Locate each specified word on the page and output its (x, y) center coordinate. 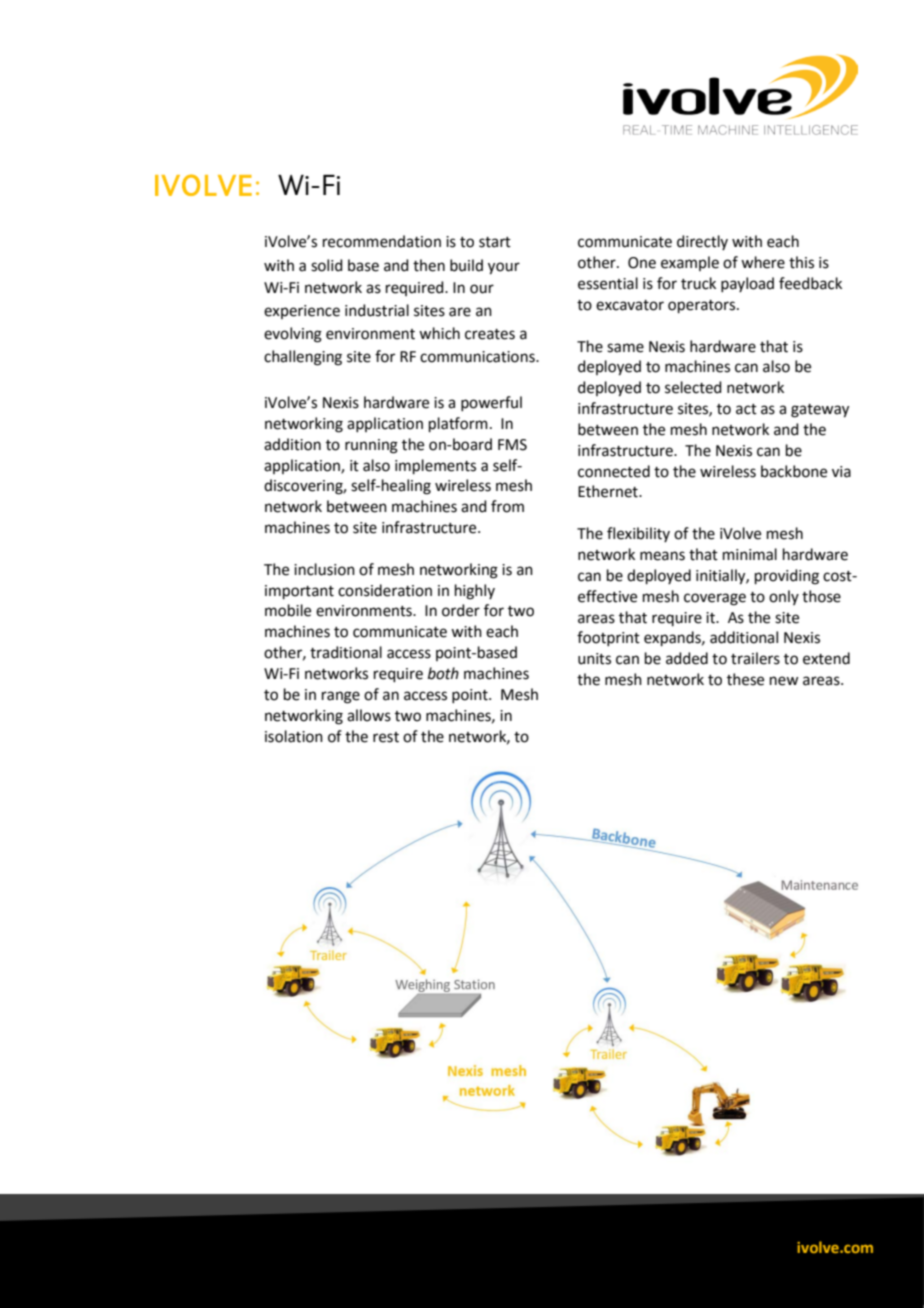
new (784, 681)
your (504, 268)
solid (327, 265)
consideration (385, 590)
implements (435, 466)
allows (369, 715)
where (763, 262)
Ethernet (609, 491)
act (746, 409)
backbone (794, 471)
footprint (608, 638)
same (625, 348)
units (594, 659)
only (784, 597)
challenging (303, 358)
